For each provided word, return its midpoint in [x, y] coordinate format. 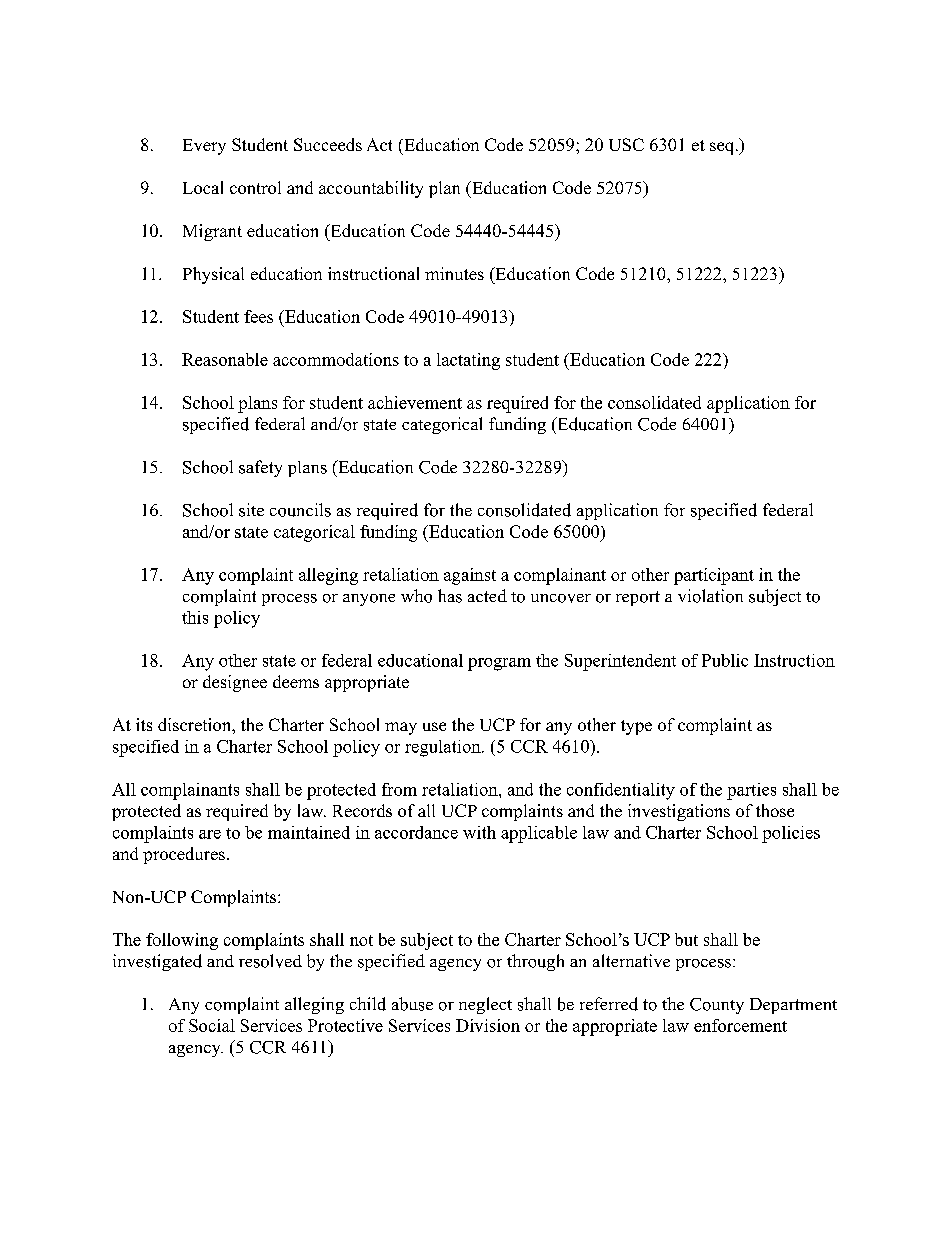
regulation [444, 748]
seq [721, 148]
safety [260, 468]
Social [212, 1025]
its [144, 724]
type [636, 727]
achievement [415, 402]
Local [203, 187]
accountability [371, 189]
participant [714, 576]
